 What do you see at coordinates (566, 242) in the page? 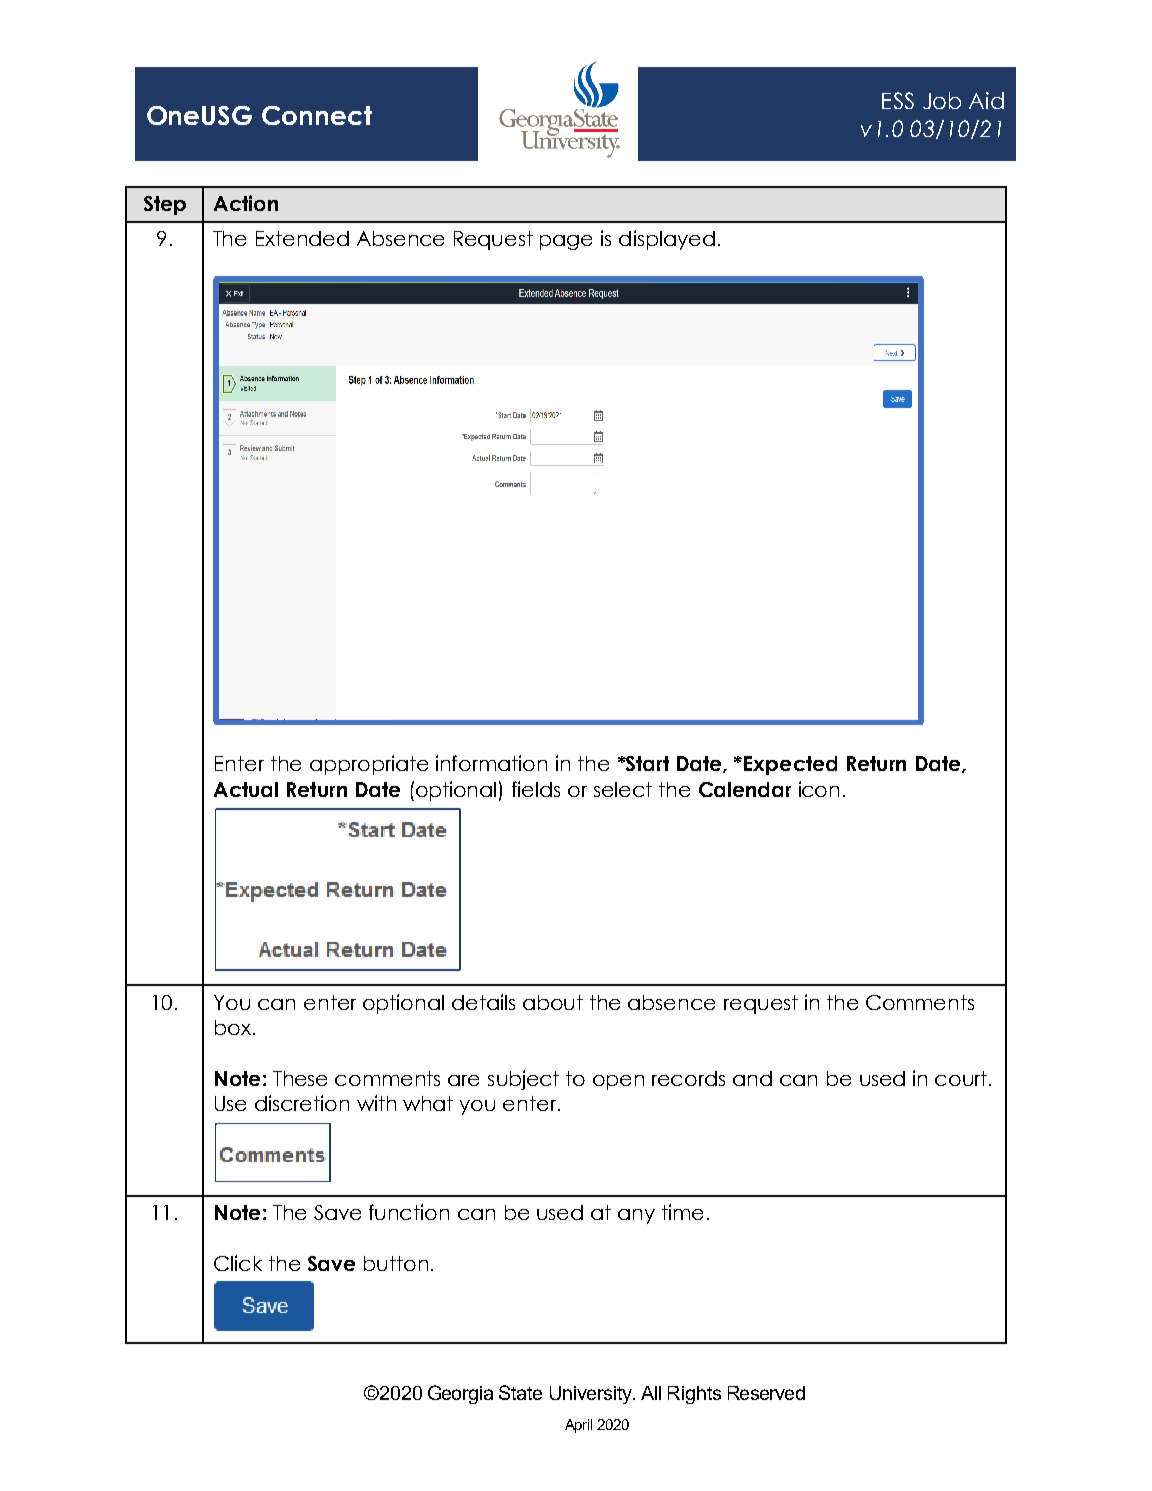
I see `page` at bounding box center [566, 242].
